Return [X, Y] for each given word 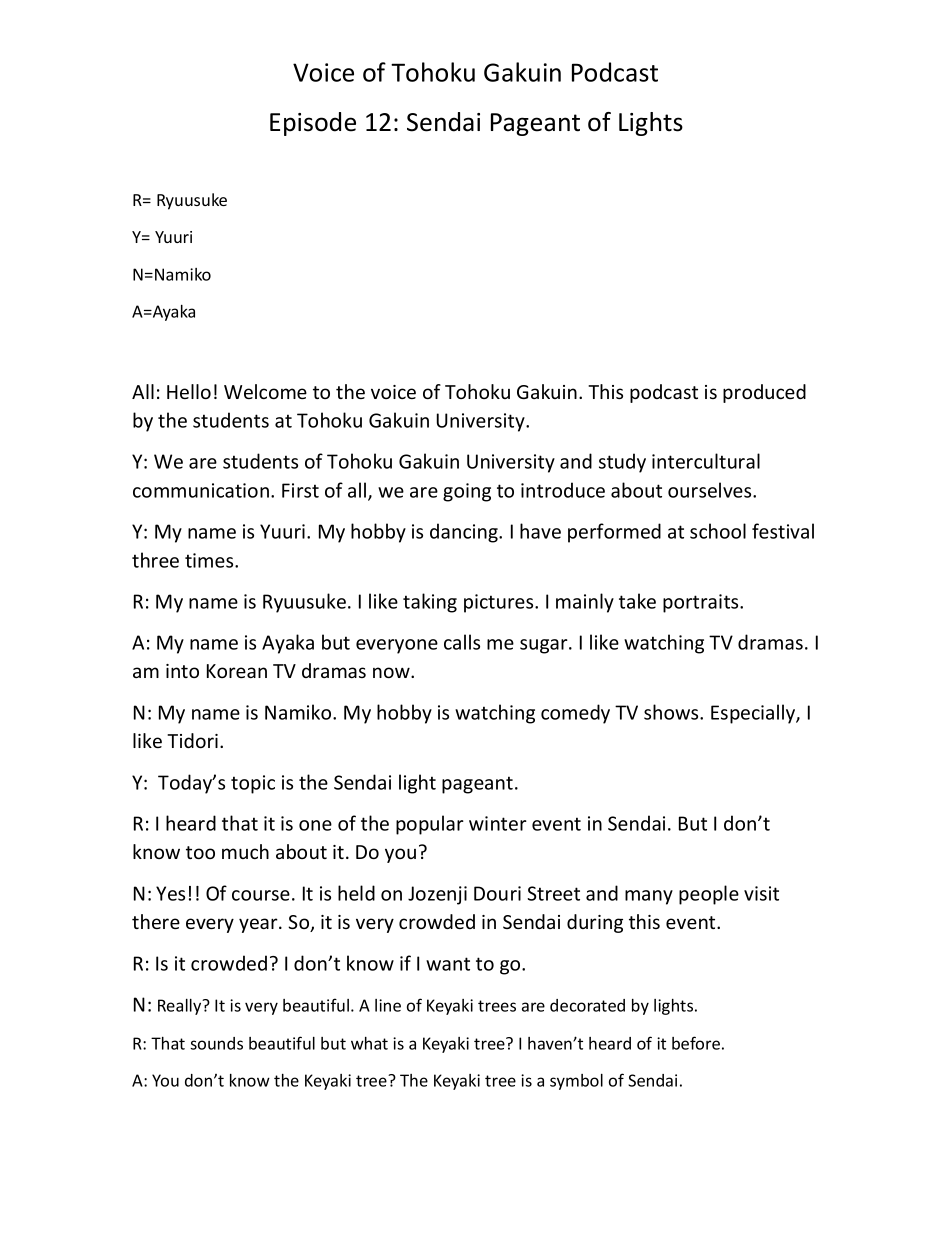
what [369, 1043]
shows [672, 712]
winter [498, 823]
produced [764, 393]
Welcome [265, 391]
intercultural [706, 461]
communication [201, 490]
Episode [313, 124]
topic [253, 784]
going [467, 492]
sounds [216, 1043]
